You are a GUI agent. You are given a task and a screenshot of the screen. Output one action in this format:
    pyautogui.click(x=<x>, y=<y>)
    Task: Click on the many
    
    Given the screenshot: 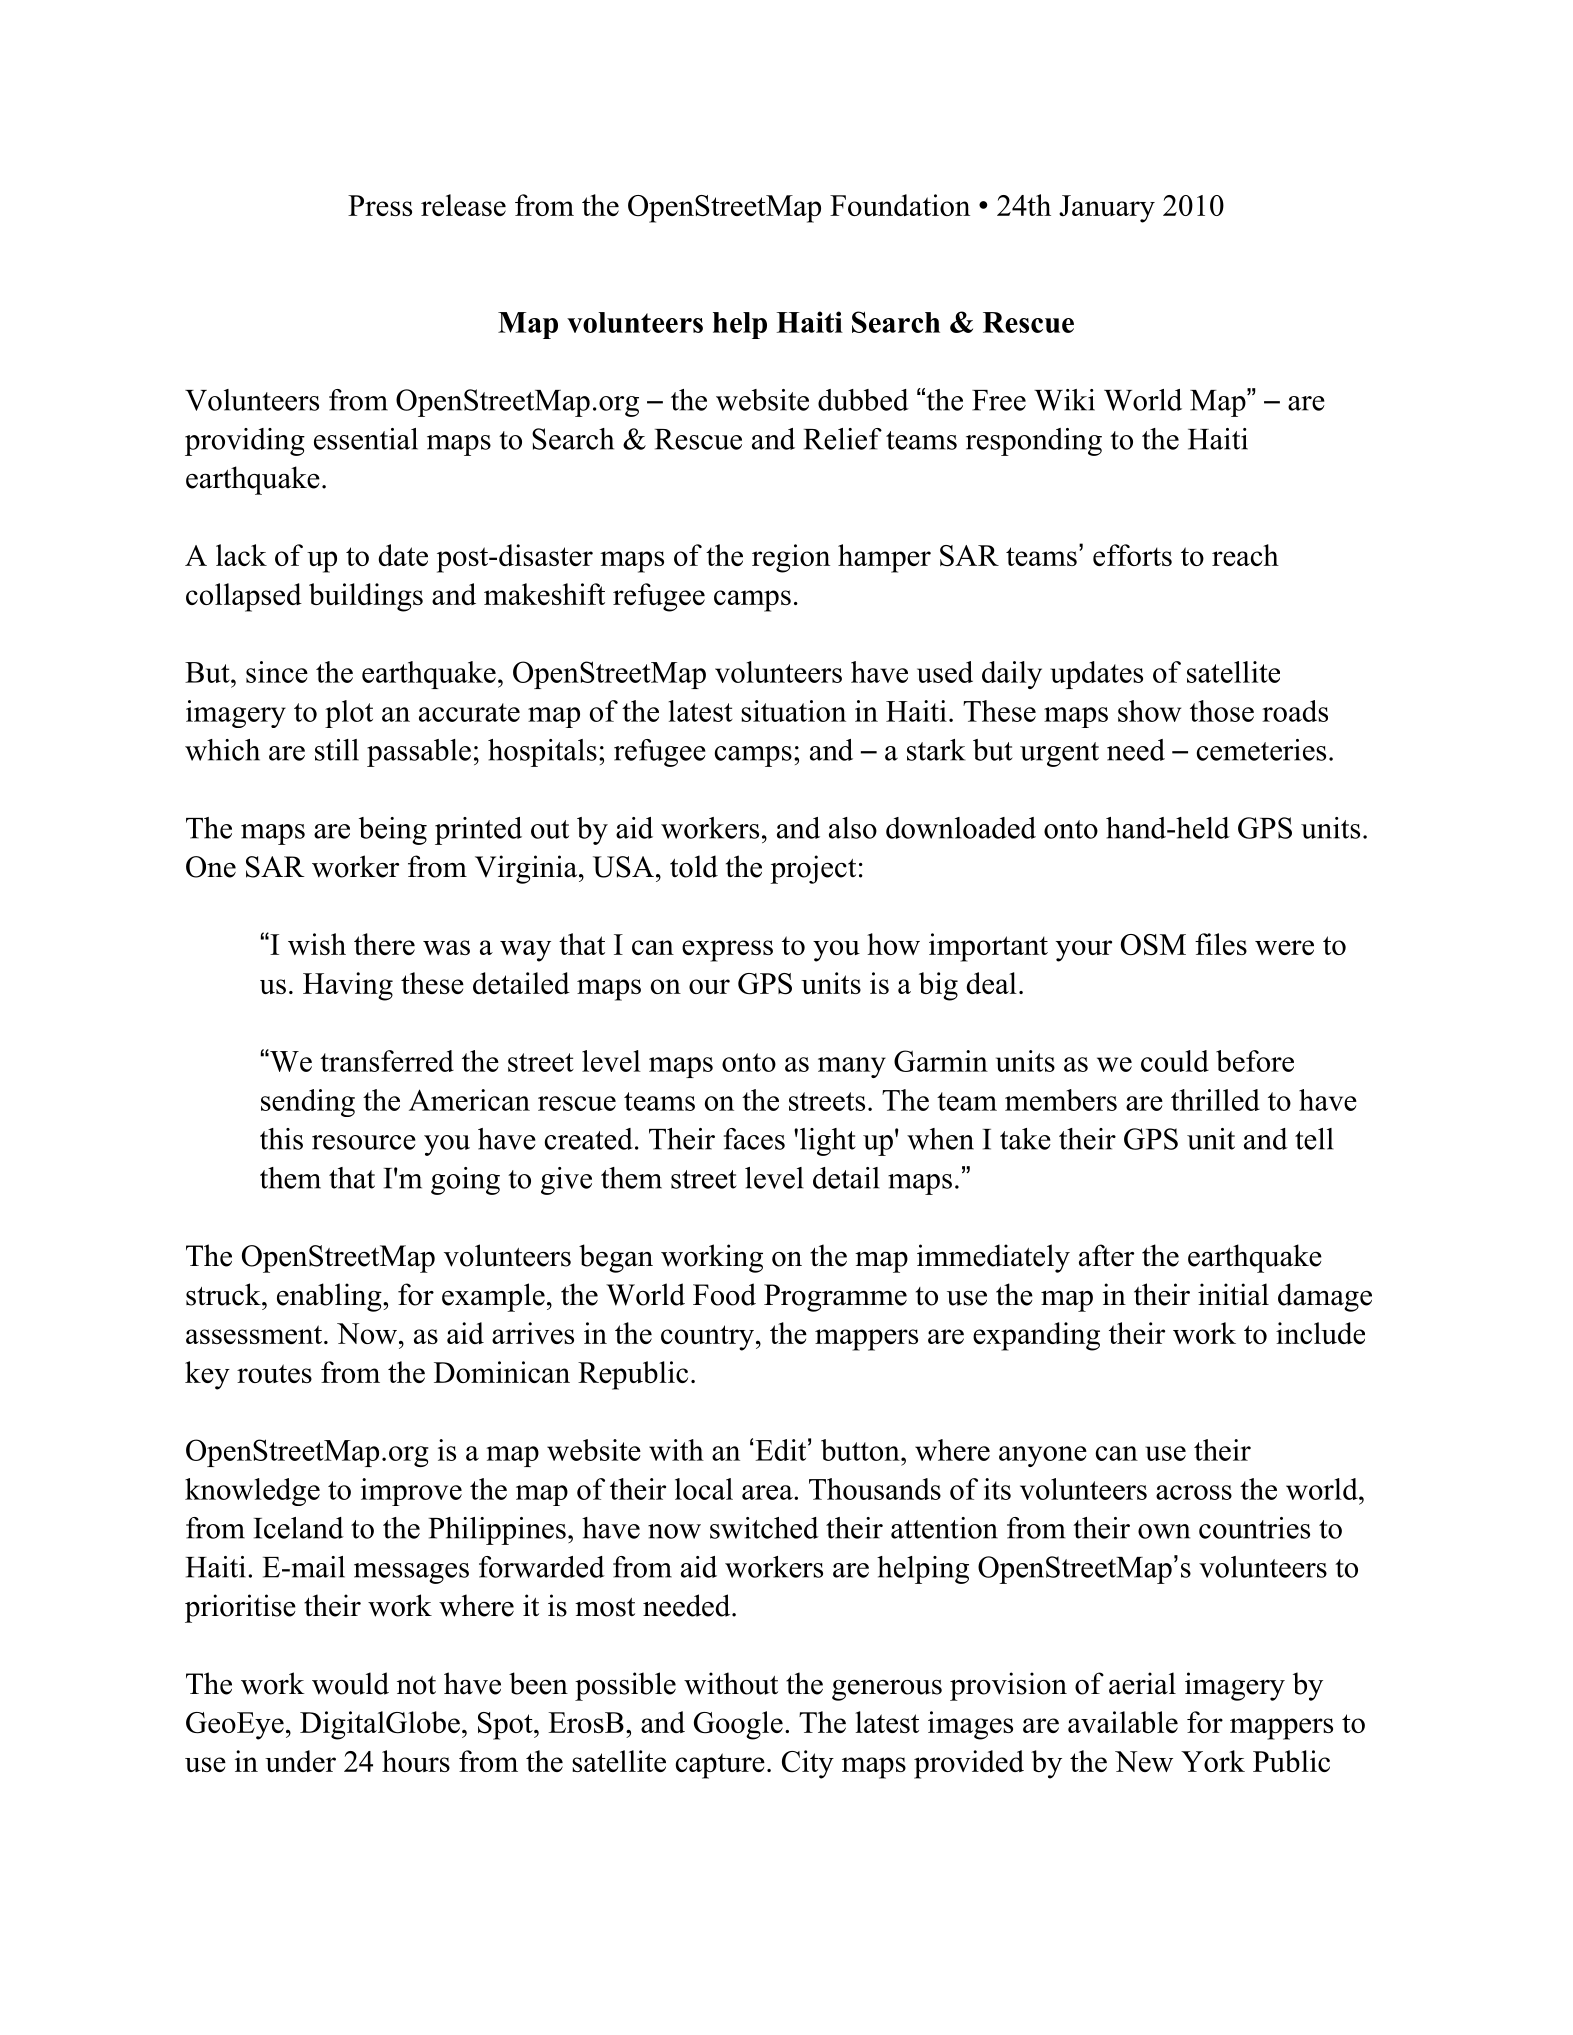 What is the action you would take?
    pyautogui.click(x=852, y=1067)
